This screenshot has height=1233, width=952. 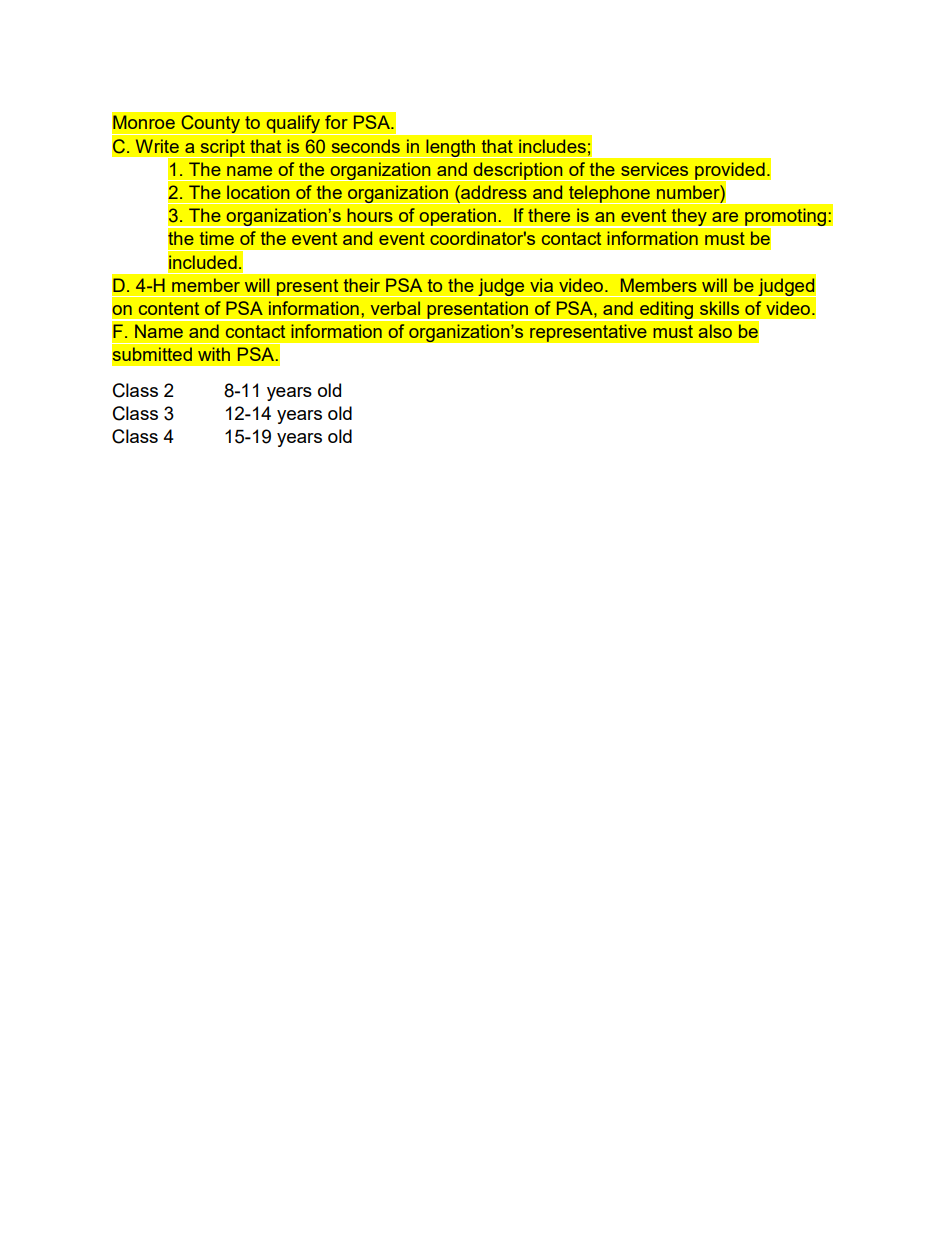 What do you see at coordinates (258, 192) in the screenshot?
I see `location` at bounding box center [258, 192].
